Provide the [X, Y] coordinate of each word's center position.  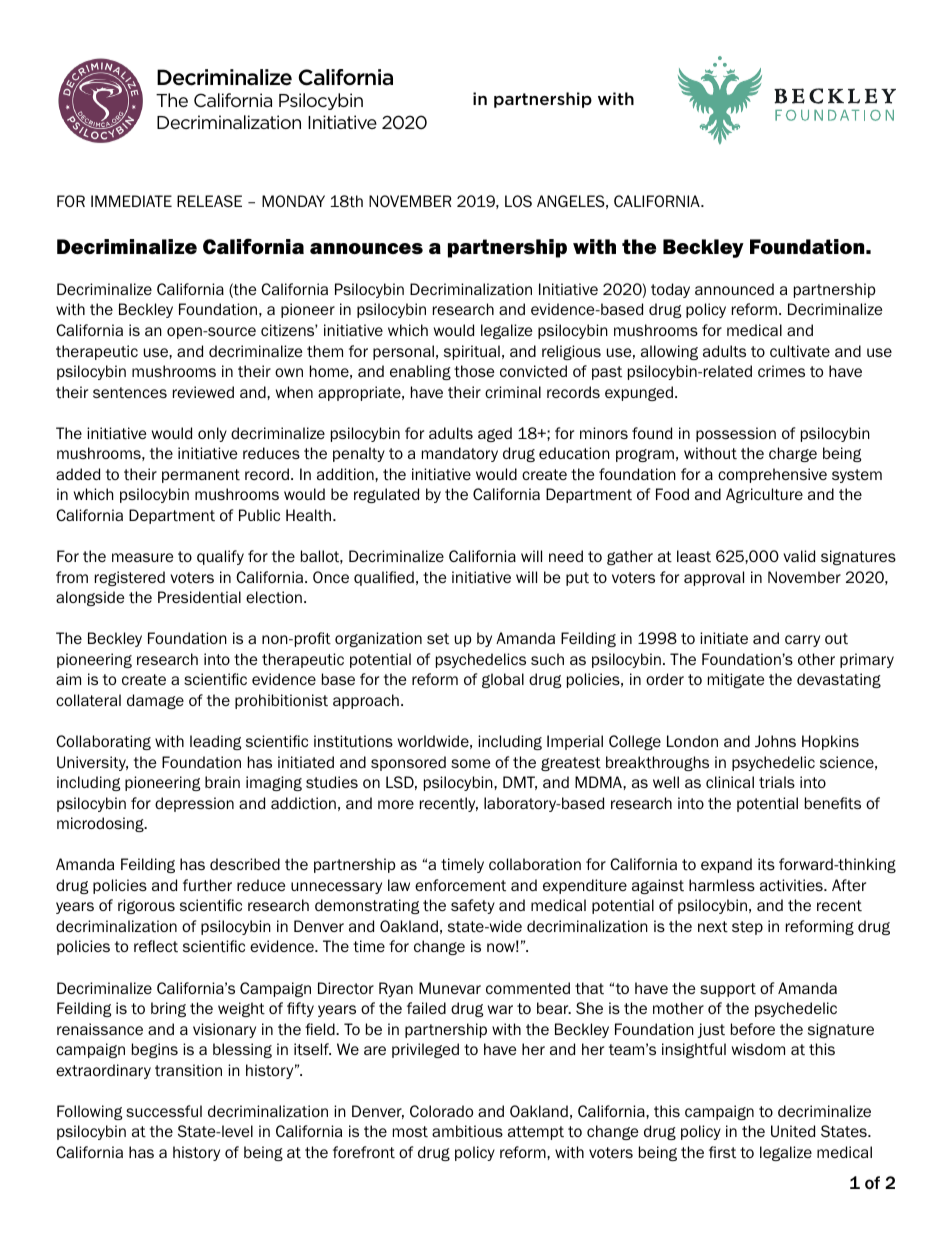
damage [155, 701]
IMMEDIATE [131, 201]
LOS [518, 201]
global [503, 680]
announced [734, 289]
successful [164, 1111]
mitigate [736, 680]
